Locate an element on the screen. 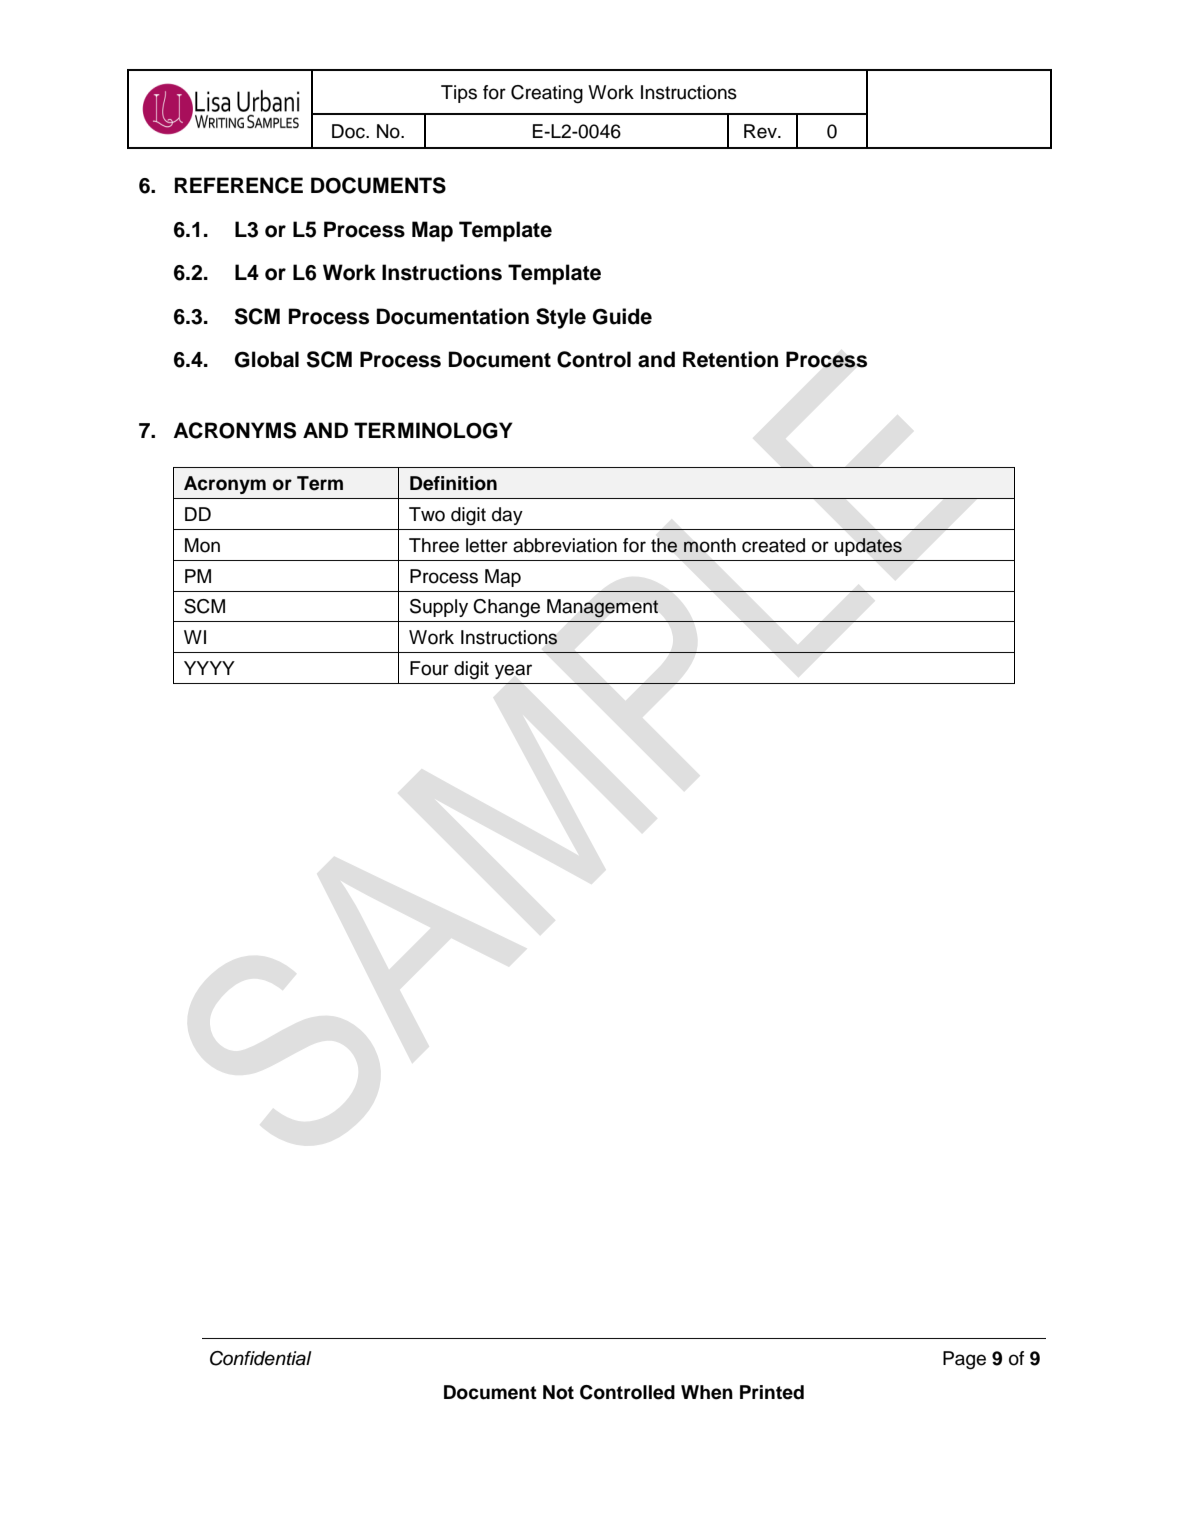  Creating is located at coordinates (547, 94).
